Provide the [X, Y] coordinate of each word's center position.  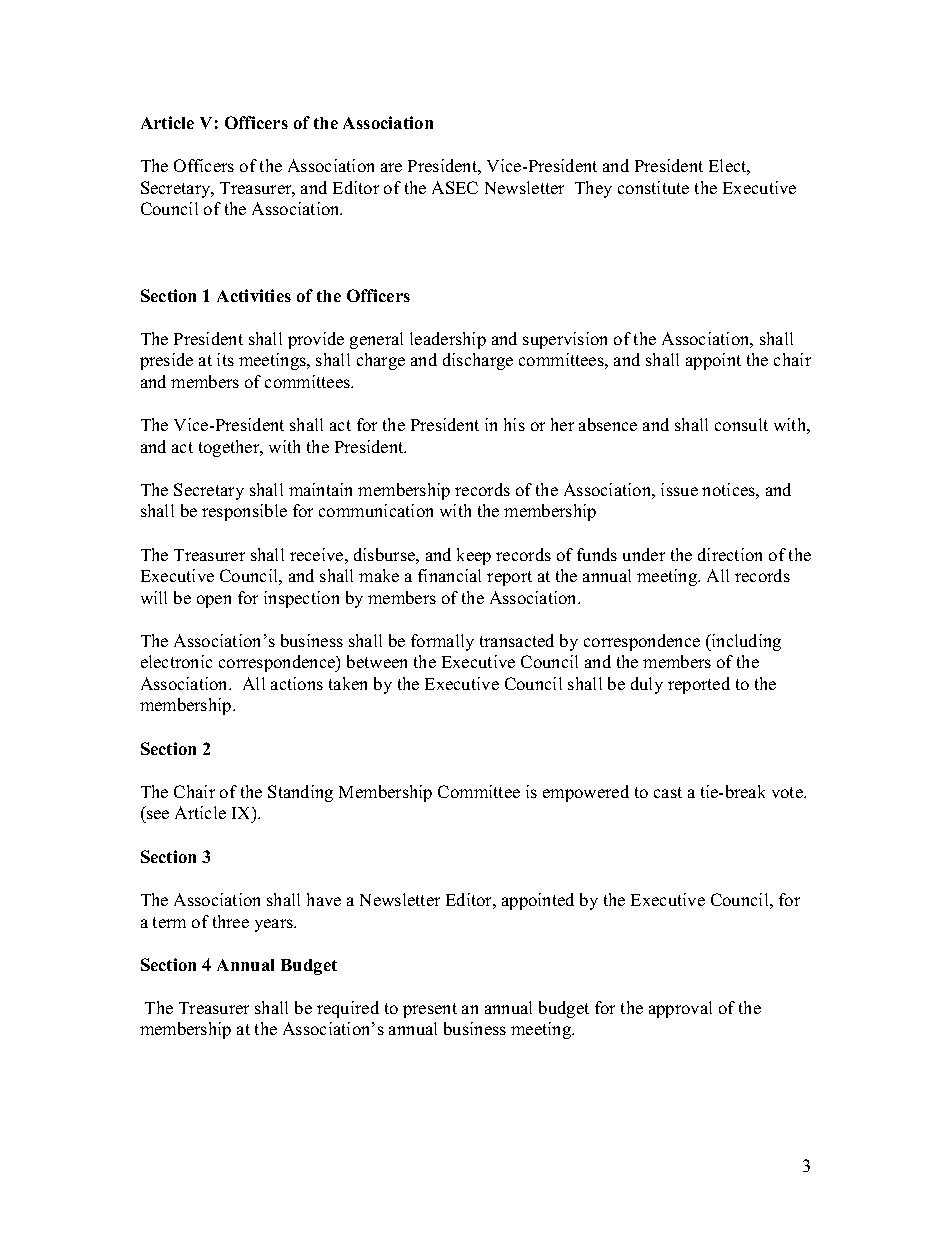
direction [730, 554]
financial [449, 575]
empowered [586, 793]
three [231, 921]
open [214, 601]
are [391, 167]
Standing [300, 793]
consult [741, 424]
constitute [653, 187]
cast [668, 792]
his [514, 424]
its [225, 359]
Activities [254, 295]
